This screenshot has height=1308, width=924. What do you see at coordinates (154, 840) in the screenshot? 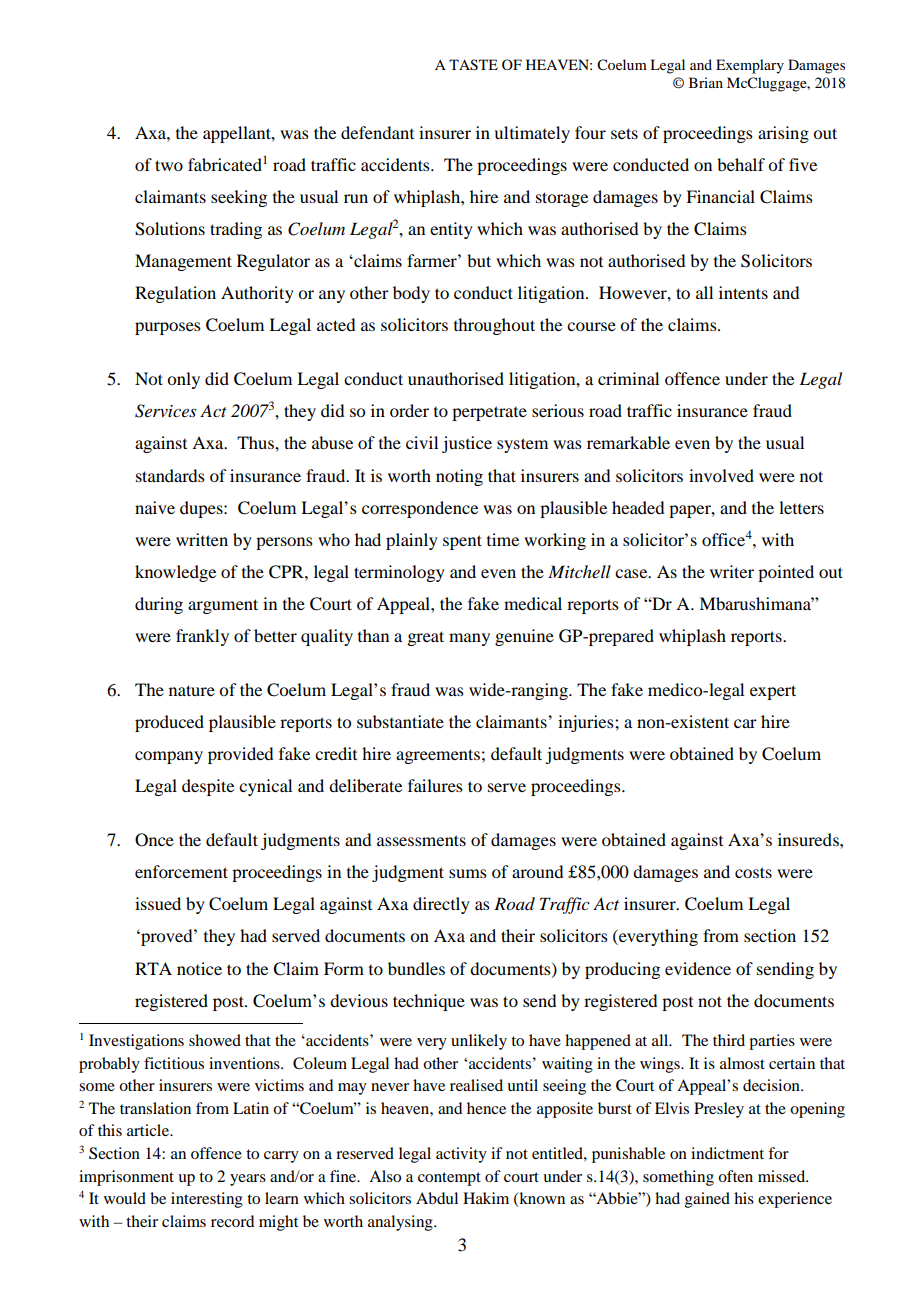
I see `Once` at bounding box center [154, 840].
